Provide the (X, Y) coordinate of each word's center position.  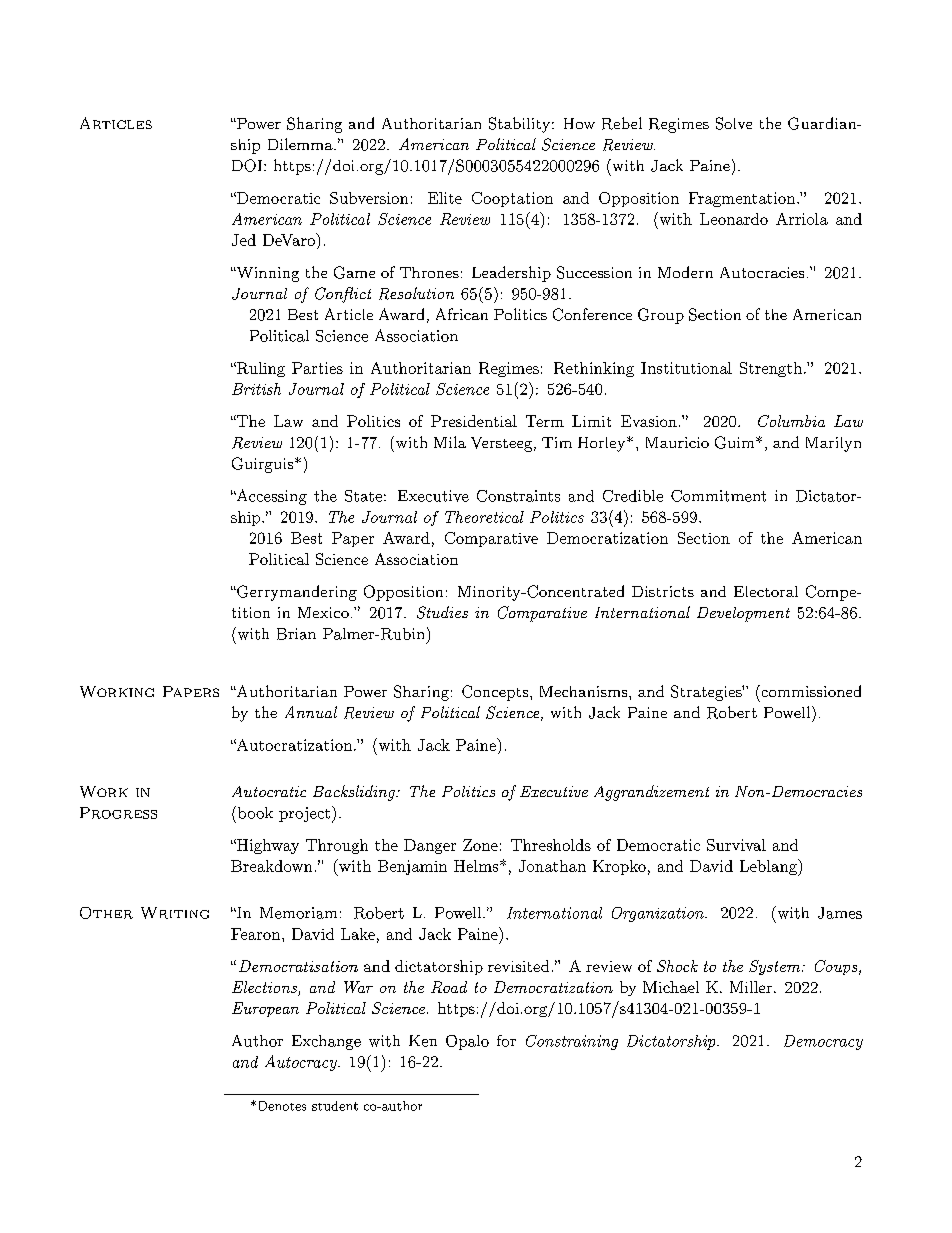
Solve (734, 123)
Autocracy (302, 1063)
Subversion (369, 198)
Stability (519, 125)
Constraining (572, 1042)
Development (743, 614)
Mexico (323, 612)
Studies (442, 612)
